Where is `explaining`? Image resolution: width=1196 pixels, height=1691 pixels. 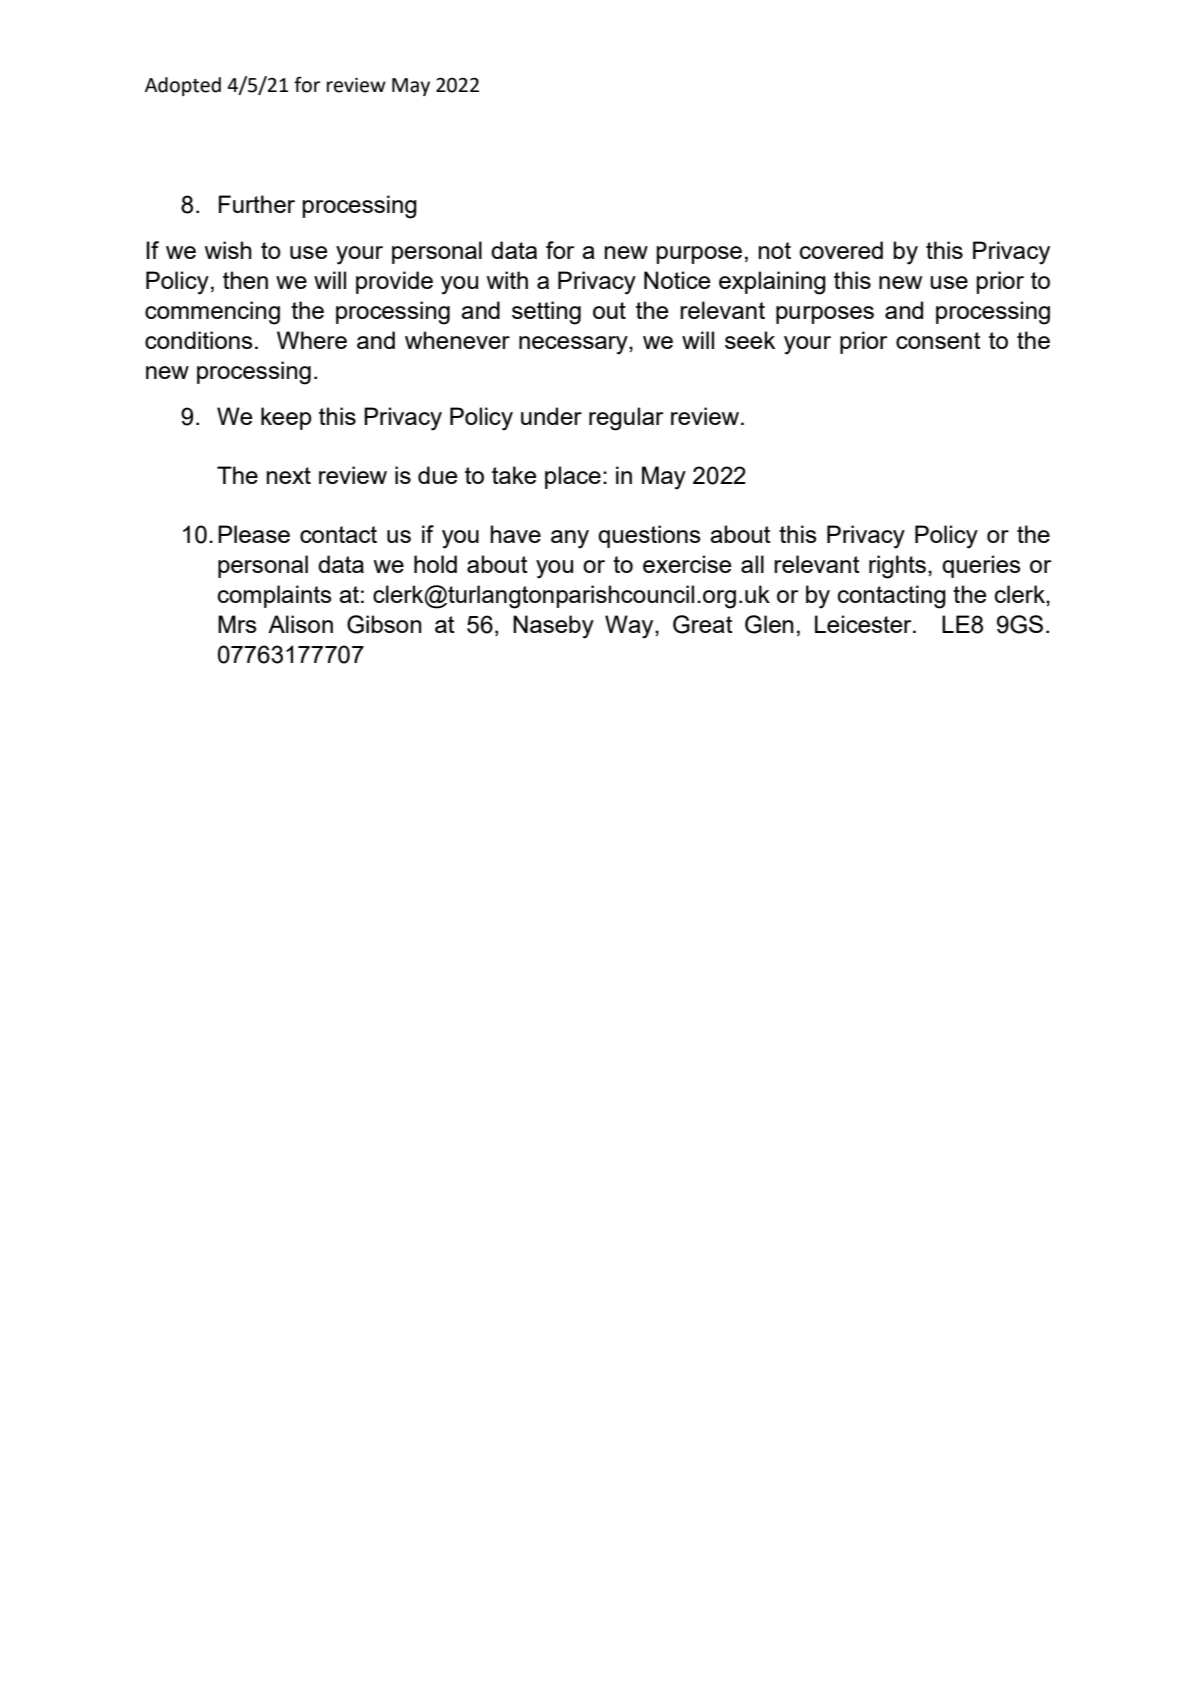 explaining is located at coordinates (772, 283).
